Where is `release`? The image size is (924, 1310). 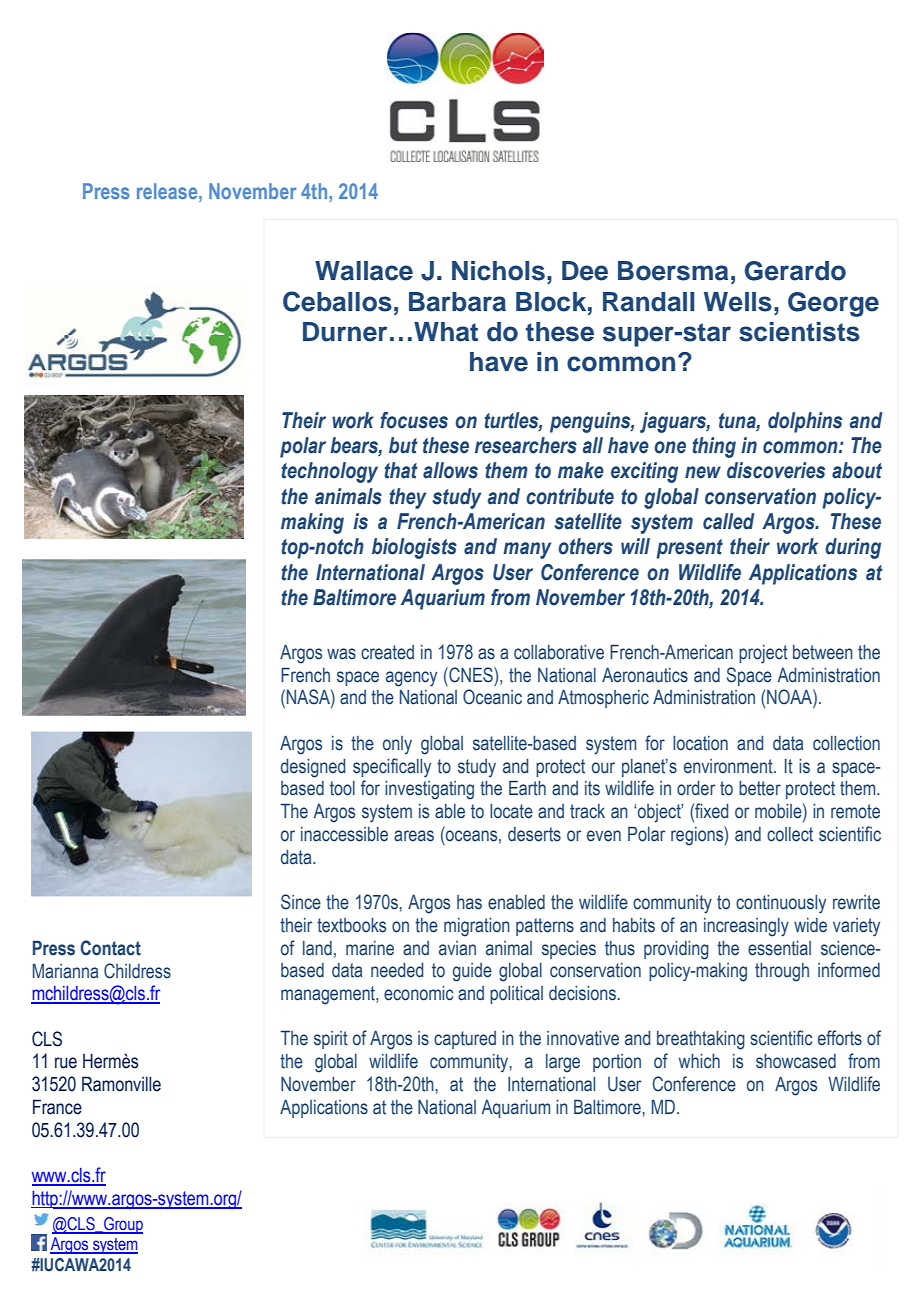 release is located at coordinates (168, 191).
